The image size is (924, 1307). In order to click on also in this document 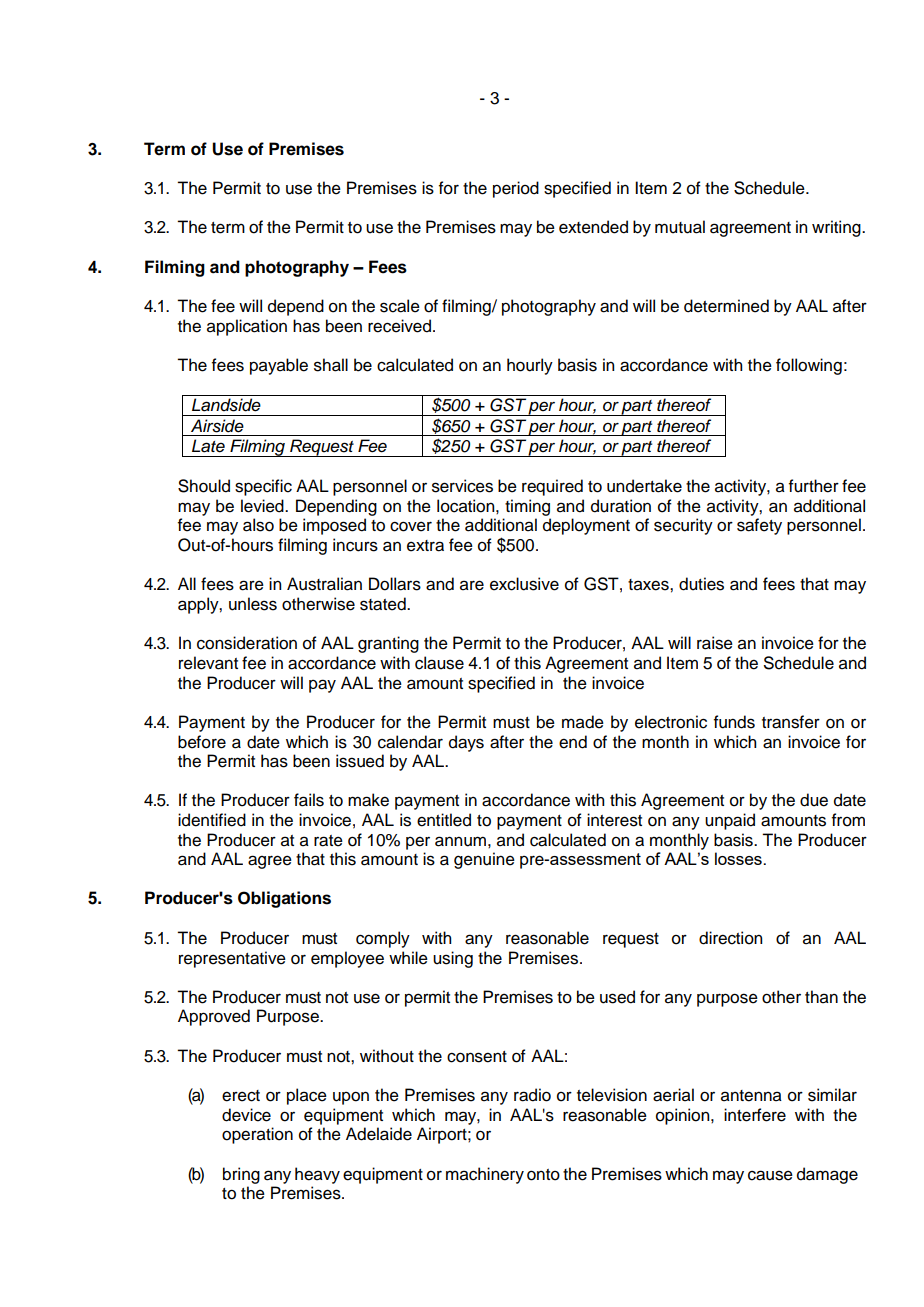, I will do `click(258, 525)`.
